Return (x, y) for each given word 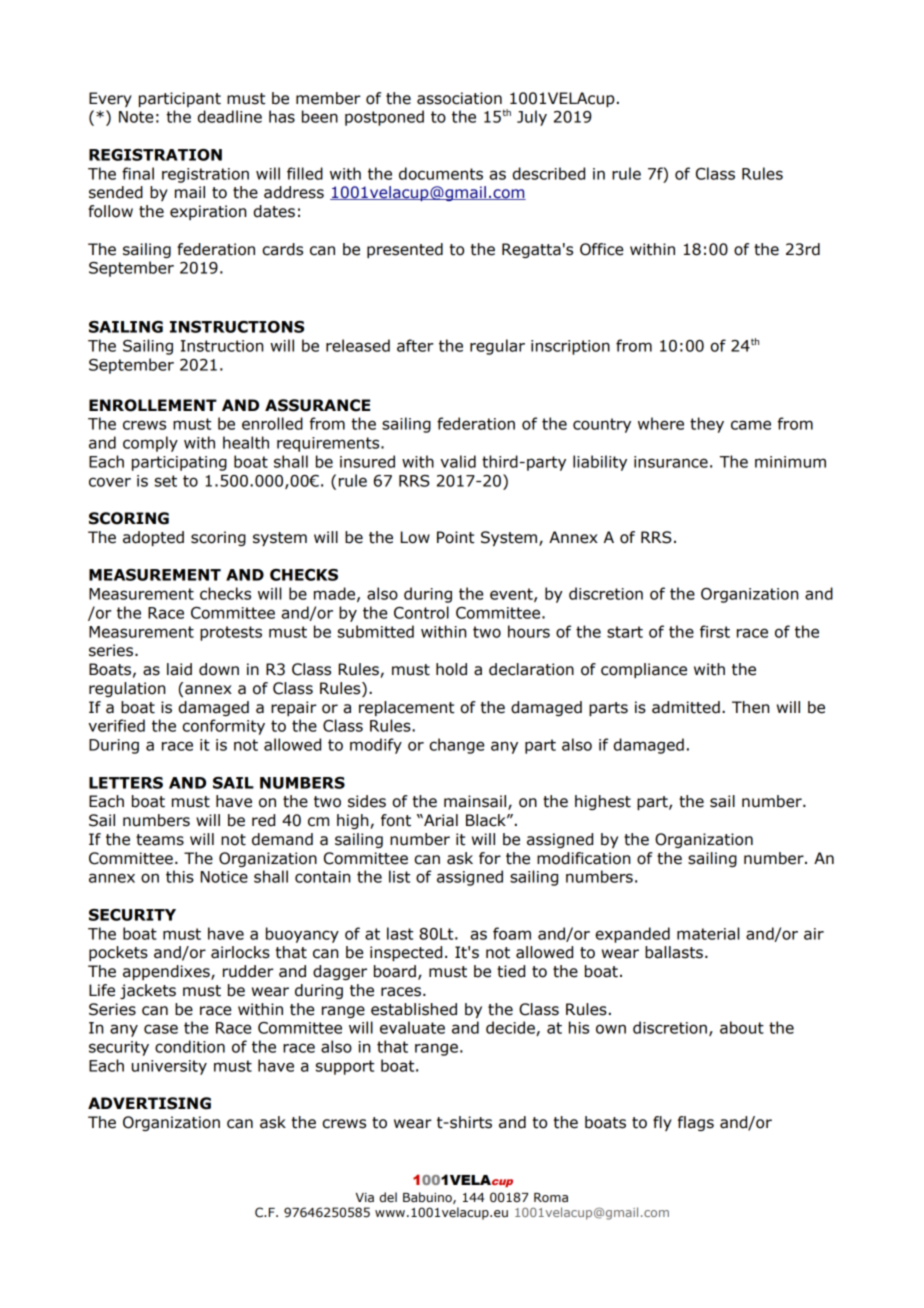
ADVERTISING (149, 1103)
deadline (230, 116)
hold (451, 669)
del (388, 1197)
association (459, 98)
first (715, 631)
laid (179, 669)
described (549, 173)
